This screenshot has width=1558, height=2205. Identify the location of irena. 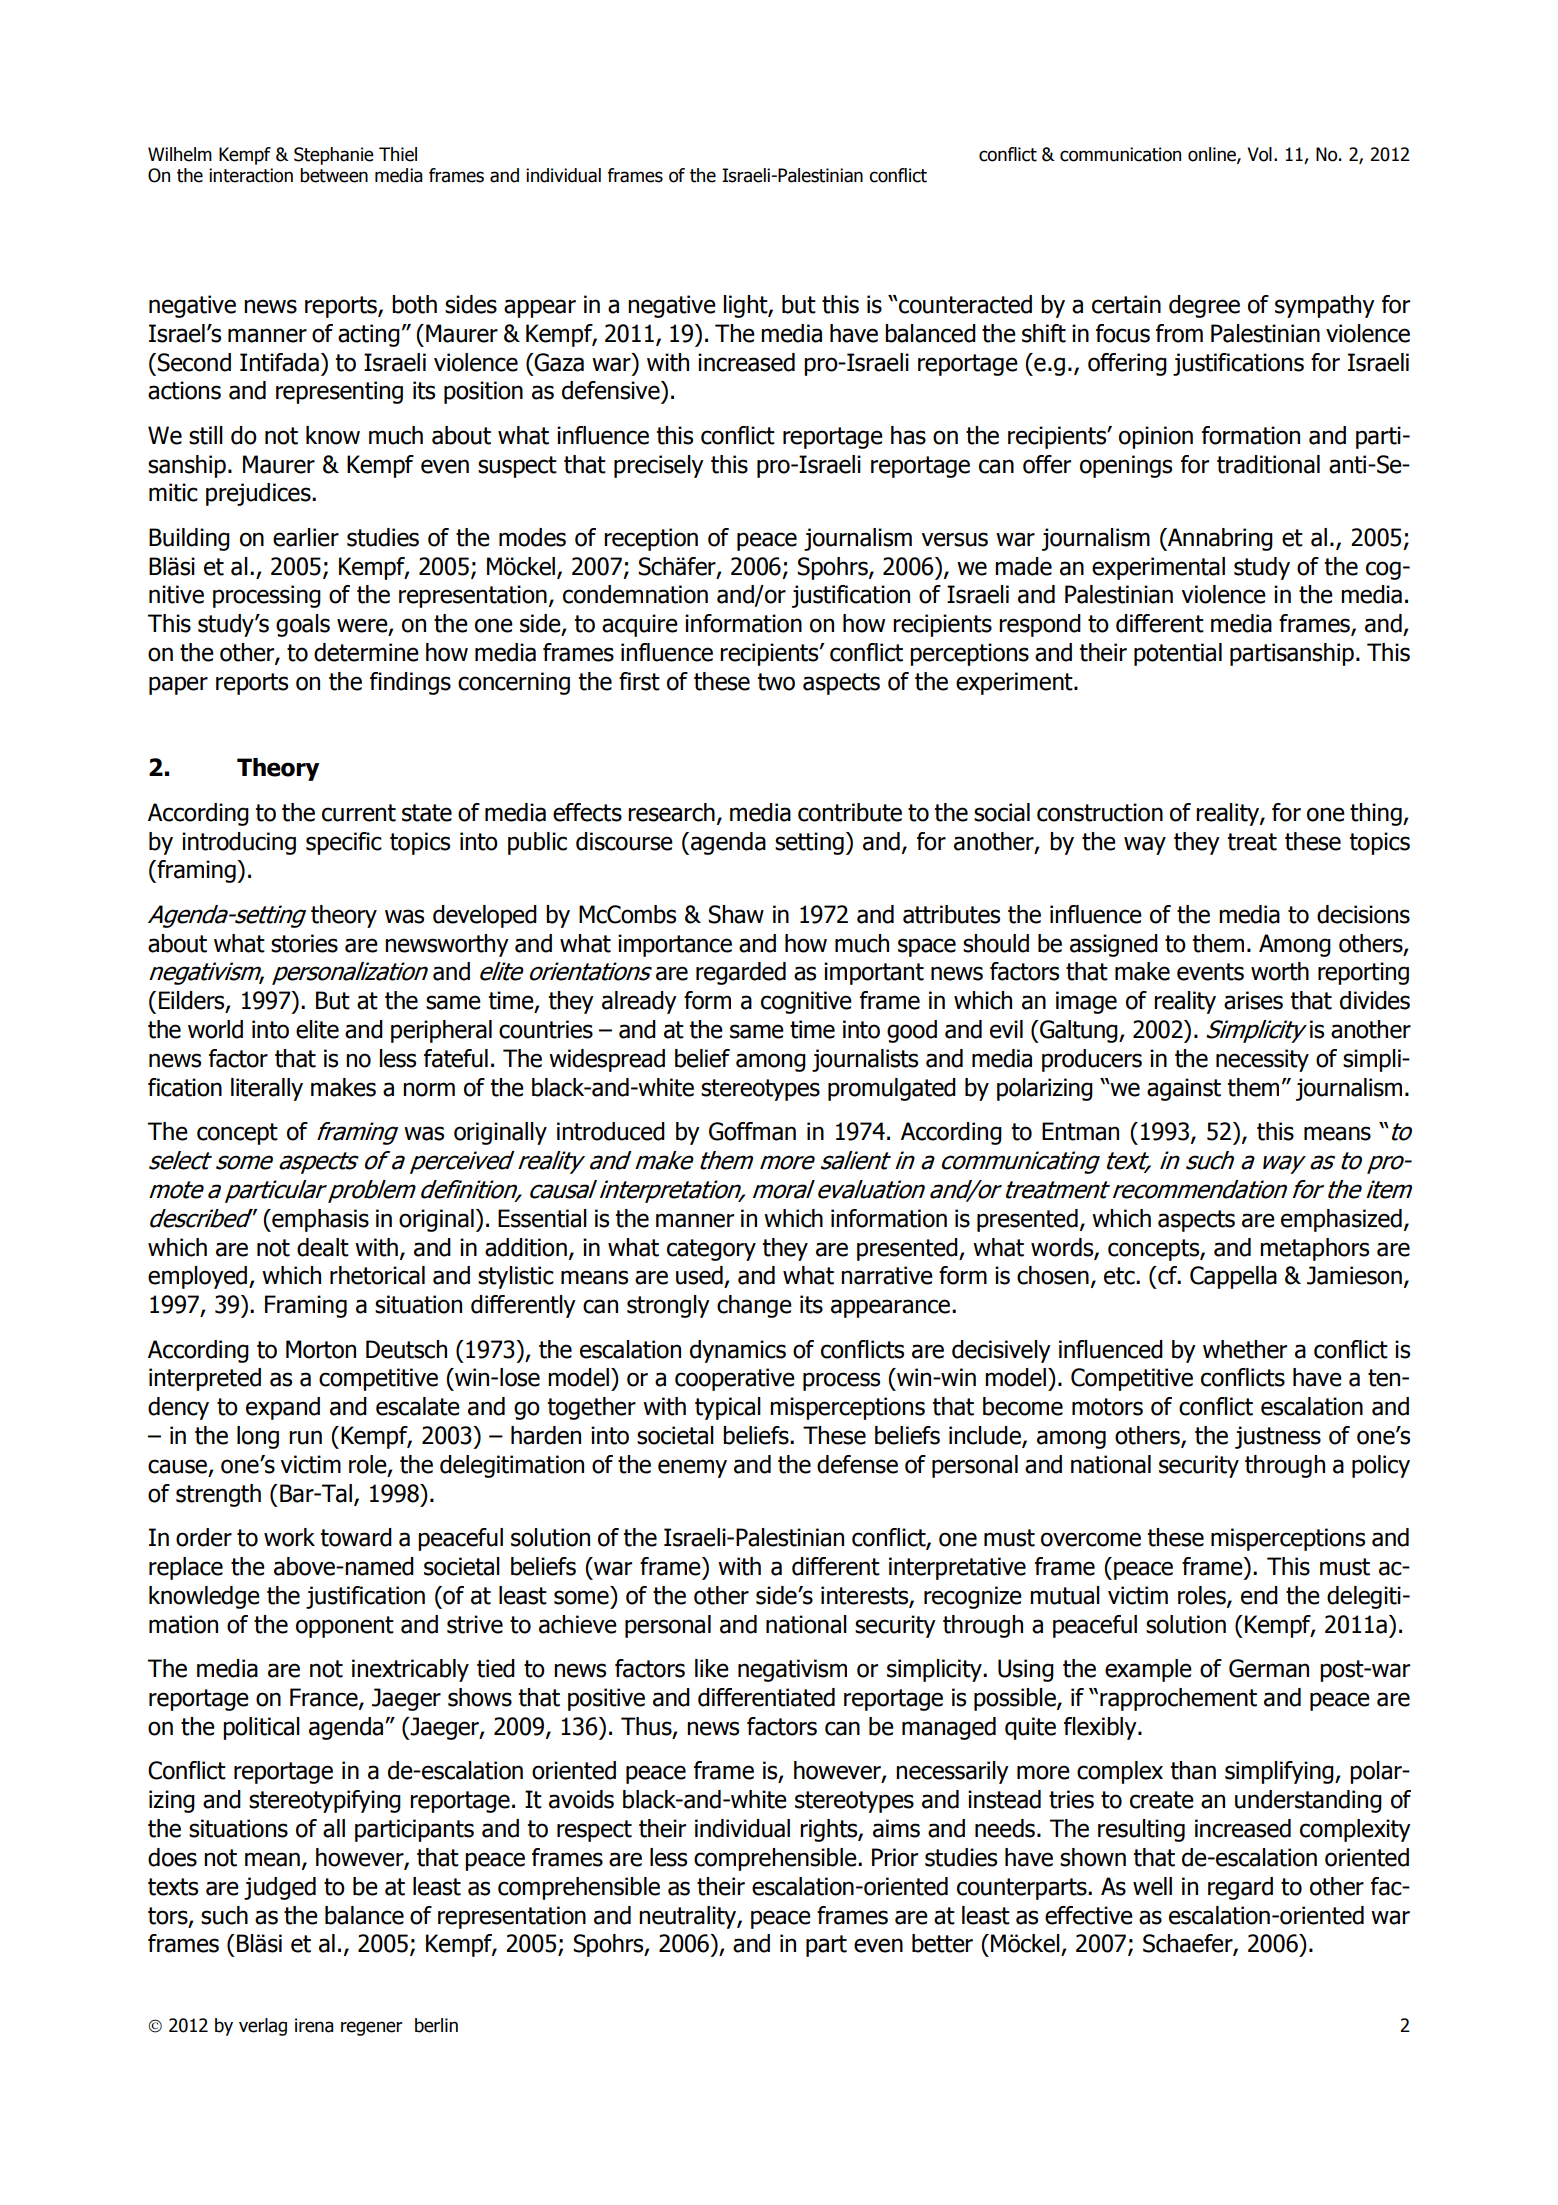
(314, 2025).
